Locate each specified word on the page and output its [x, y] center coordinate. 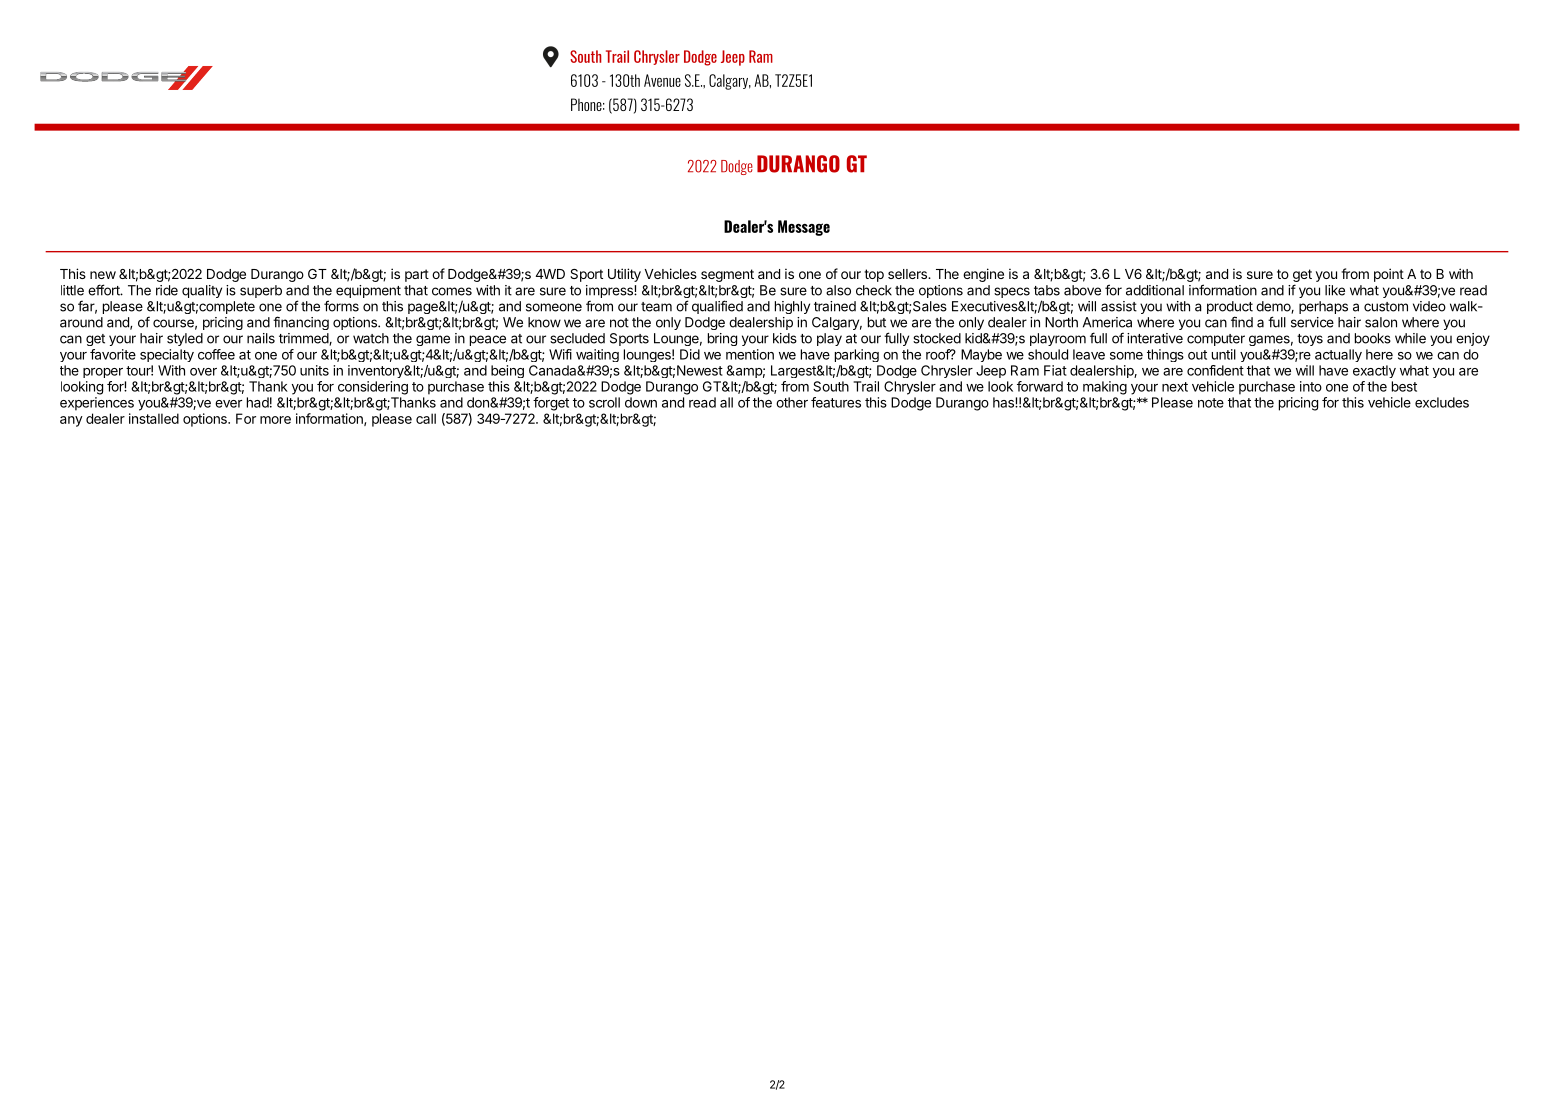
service [1312, 322]
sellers [908, 274]
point [1389, 275]
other [792, 402]
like [1335, 290]
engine [983, 275]
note [1211, 403]
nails [261, 338]
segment [727, 275]
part [417, 275]
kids [785, 338]
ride [167, 290]
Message [804, 228]
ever [228, 404]
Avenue [662, 80]
